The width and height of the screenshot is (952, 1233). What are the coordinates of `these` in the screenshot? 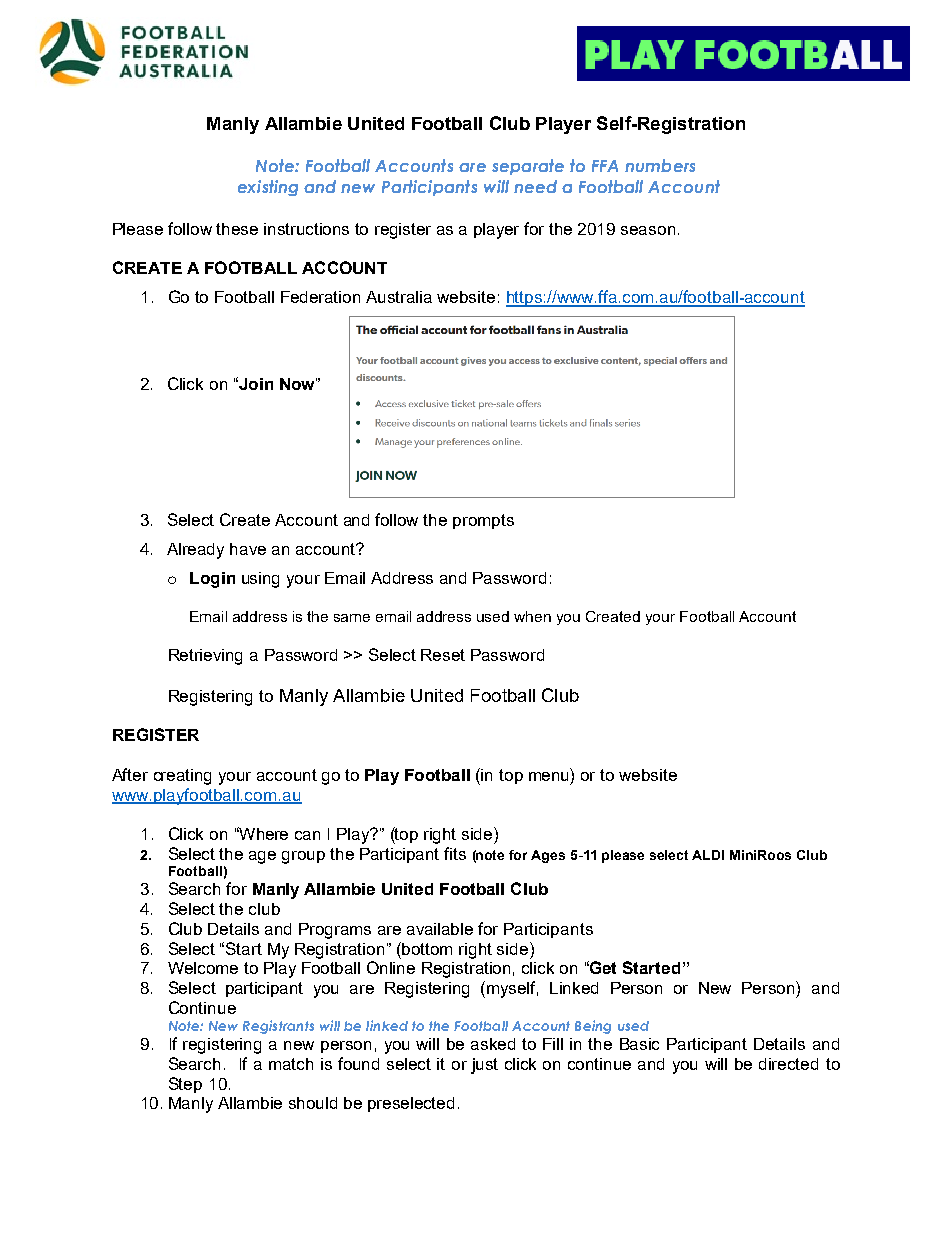 It's located at (237, 229).
